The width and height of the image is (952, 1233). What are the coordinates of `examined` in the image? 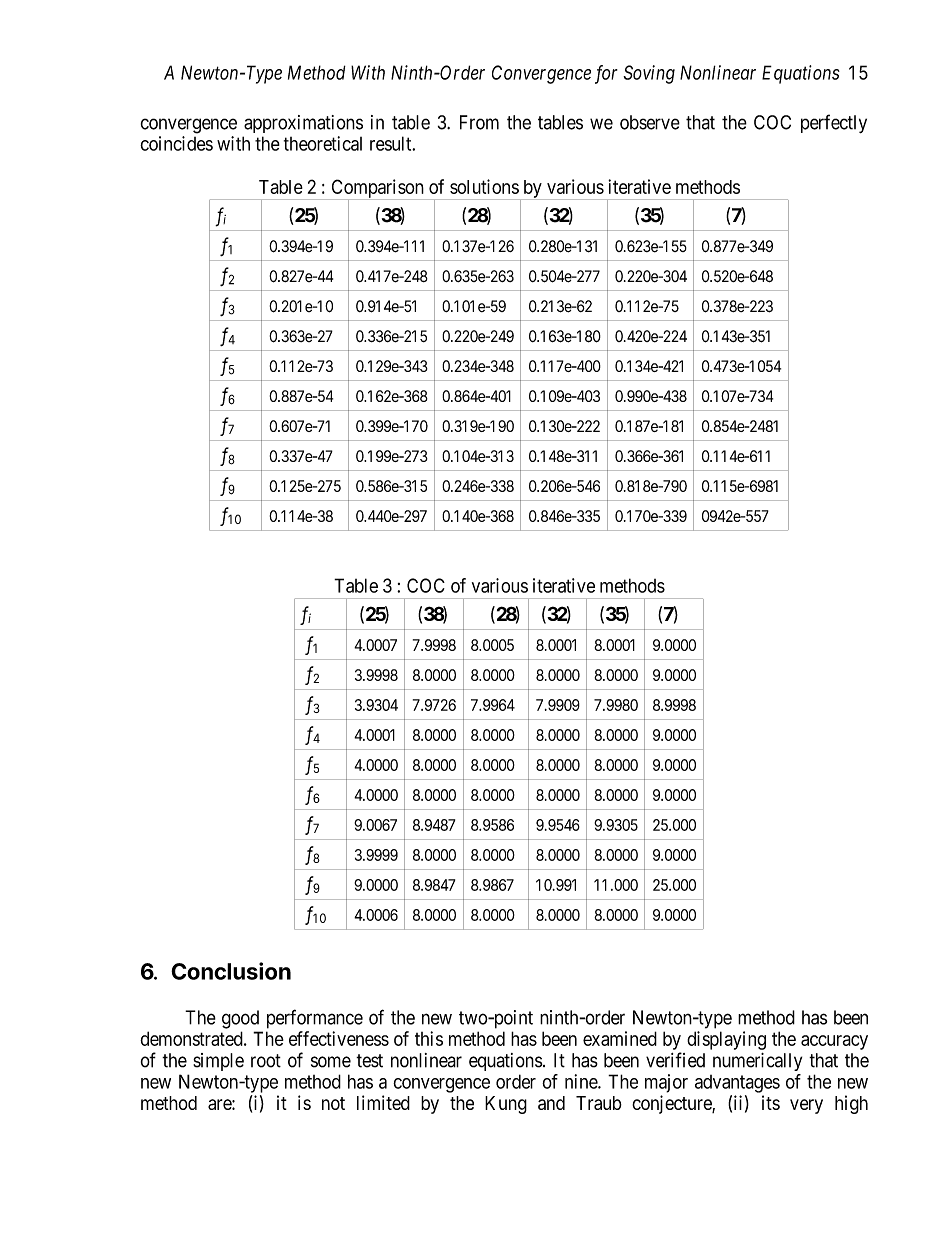 It's located at (620, 1038).
